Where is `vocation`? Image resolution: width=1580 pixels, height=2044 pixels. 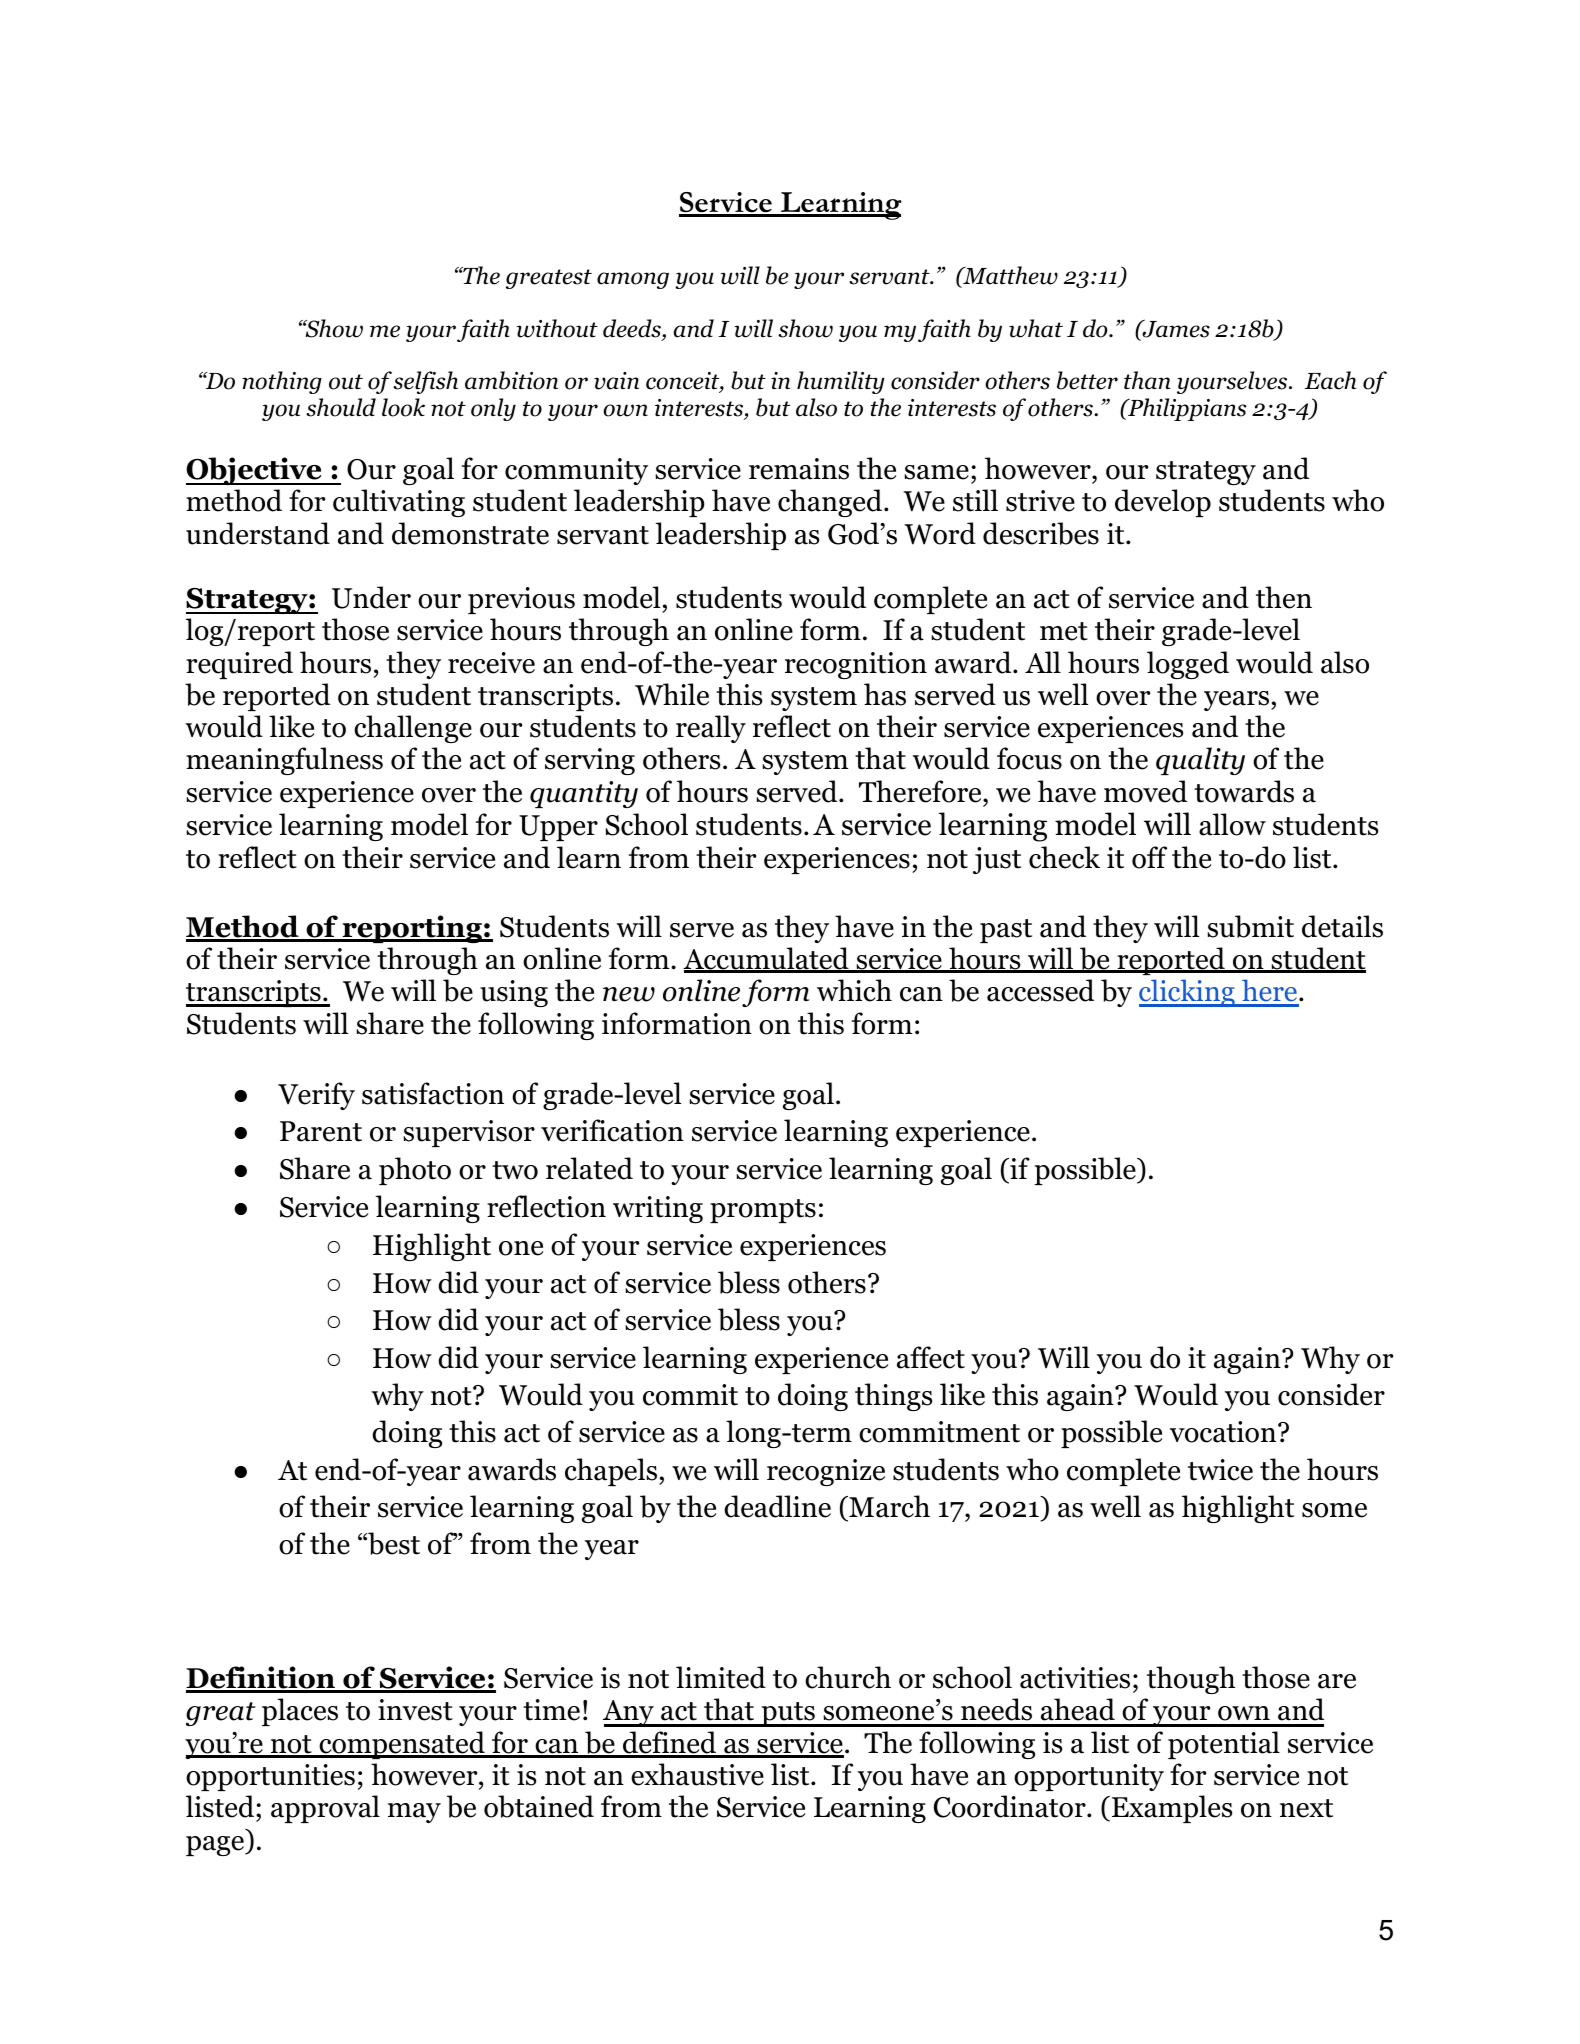 vocation is located at coordinates (1224, 1432).
